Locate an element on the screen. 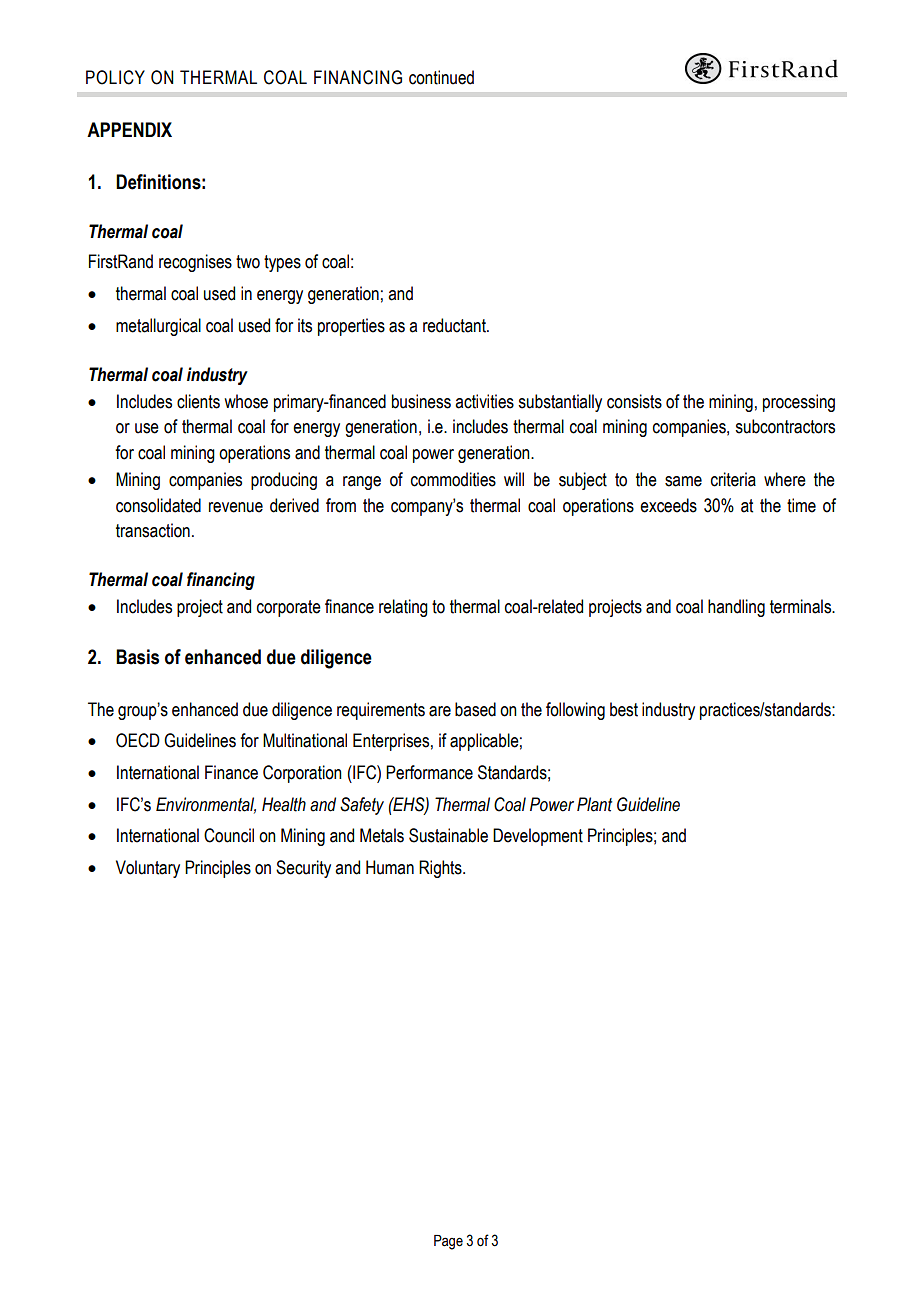  APPENDIX is located at coordinates (129, 129).
